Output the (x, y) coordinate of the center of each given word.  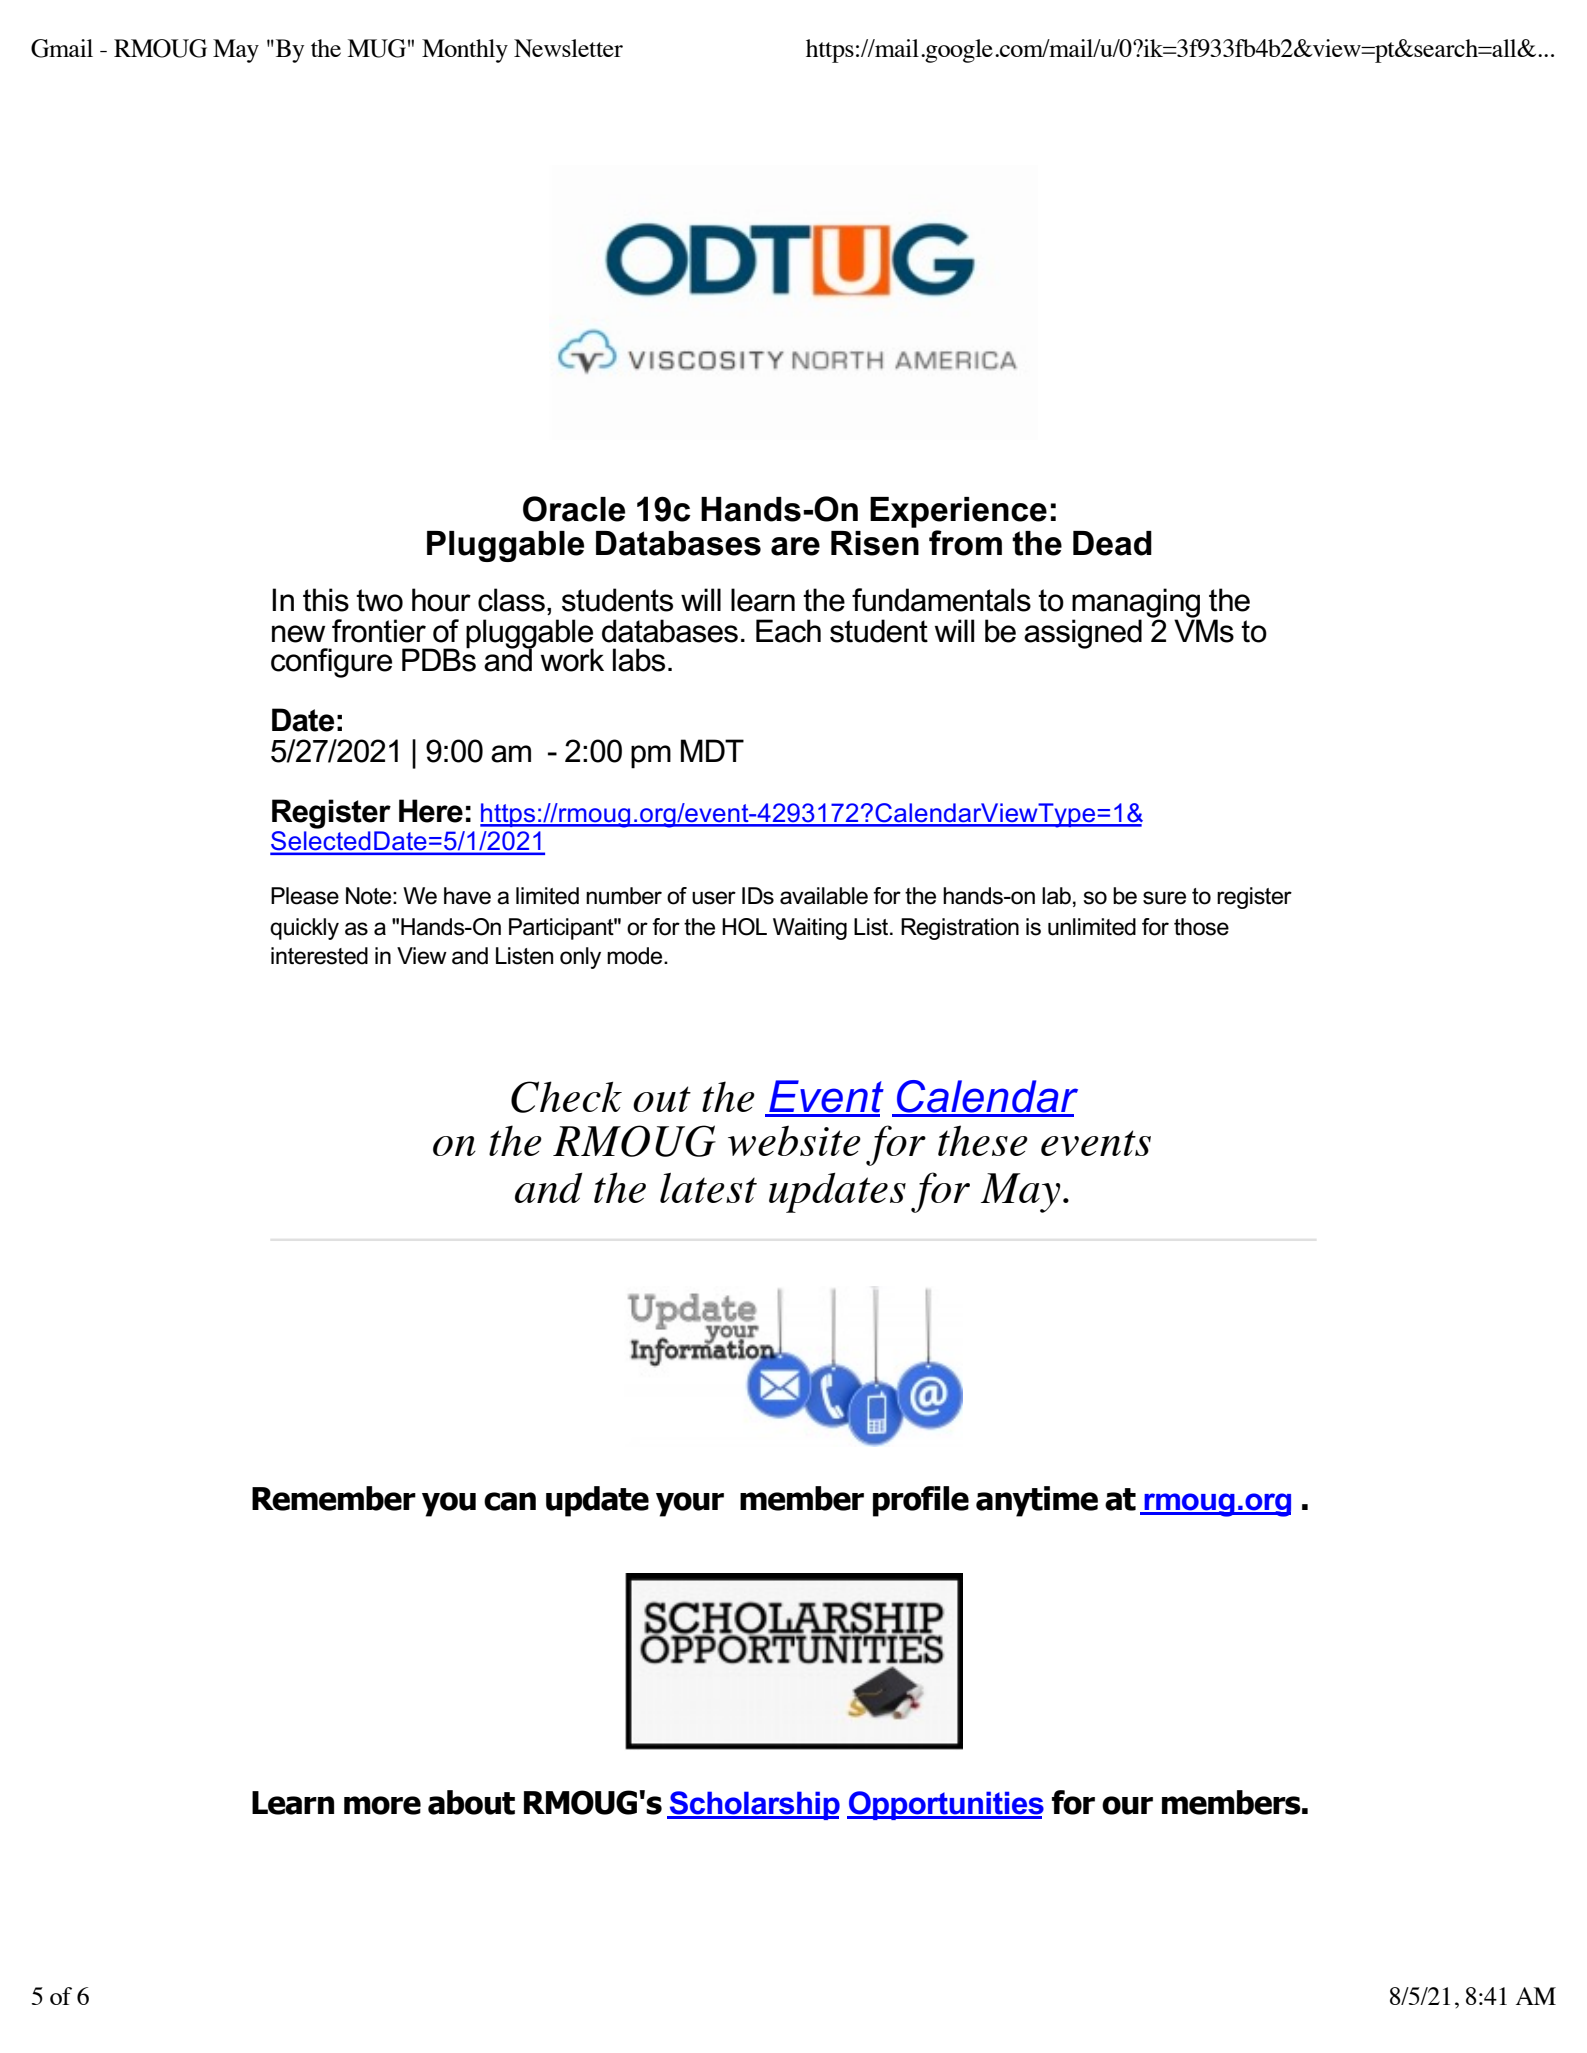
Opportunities (945, 1805)
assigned (1083, 634)
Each (788, 631)
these (983, 1140)
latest (708, 1188)
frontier (379, 631)
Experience (958, 512)
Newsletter (568, 48)
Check (566, 1097)
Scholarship (754, 1805)
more (382, 1805)
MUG (376, 48)
